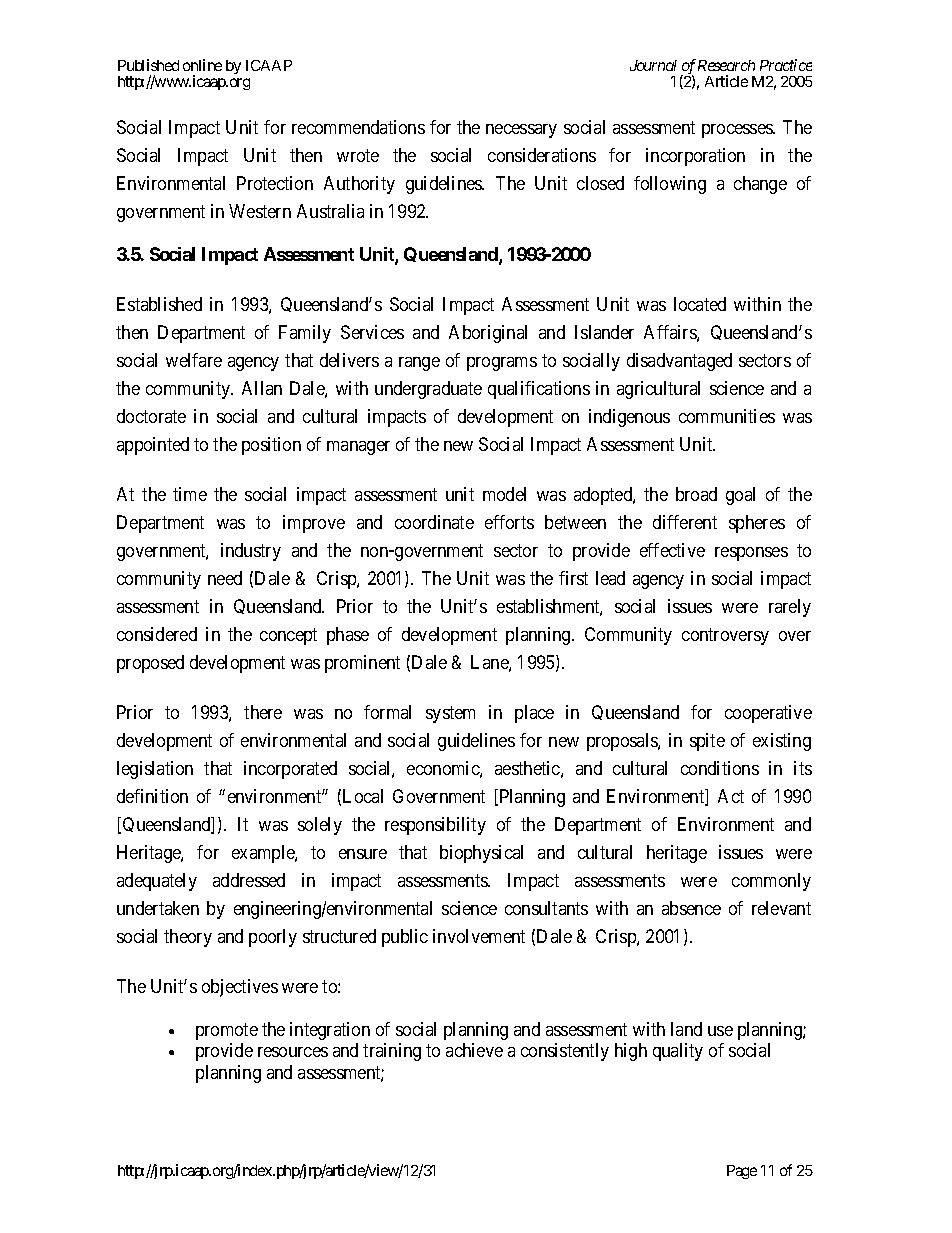 The image size is (952, 1233). Describe the element at coordinates (726, 65) in the screenshot. I see `Research` at that location.
